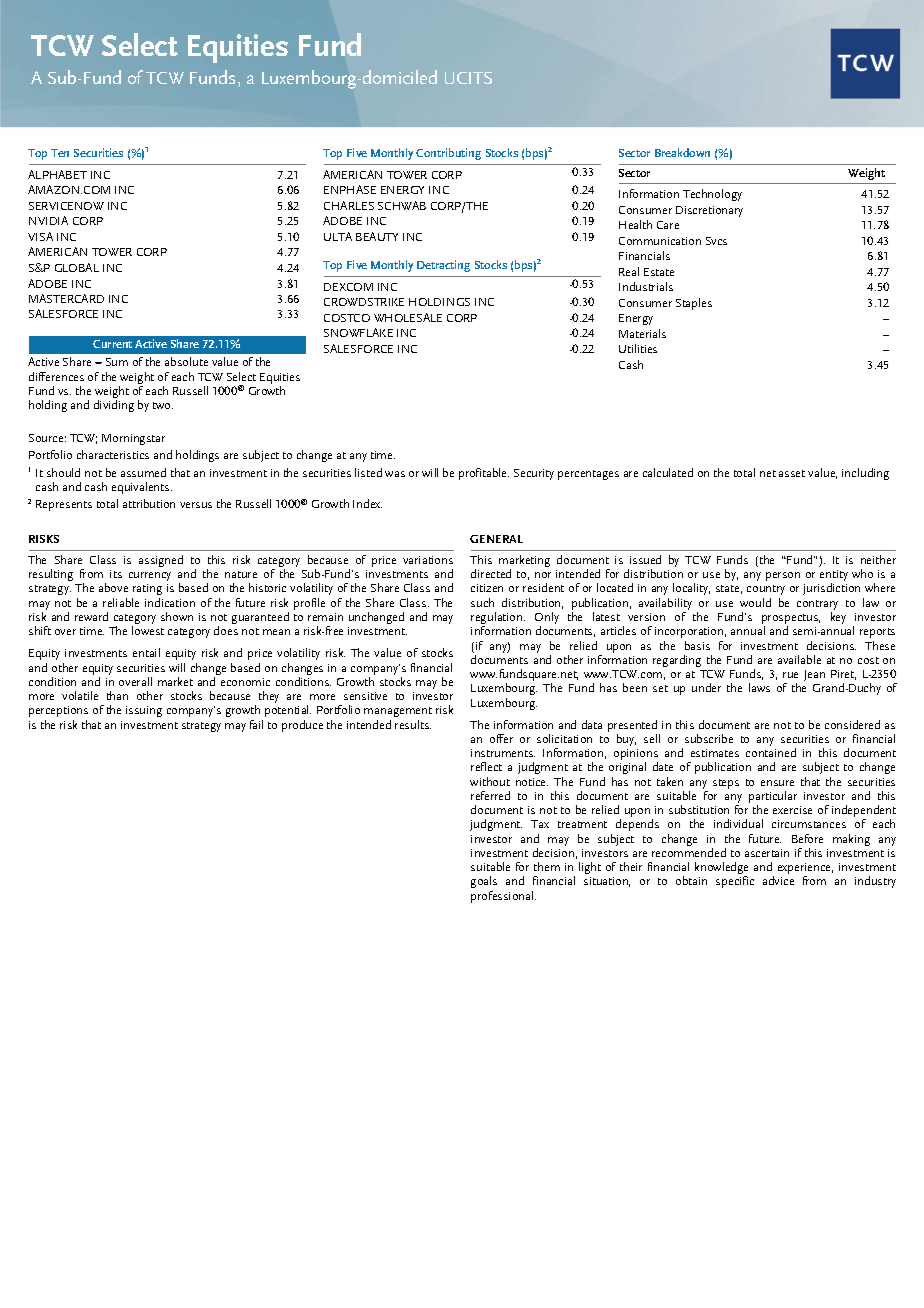 The width and height of the image is (924, 1308). Describe the element at coordinates (792, 473) in the image. I see `asset` at that location.
